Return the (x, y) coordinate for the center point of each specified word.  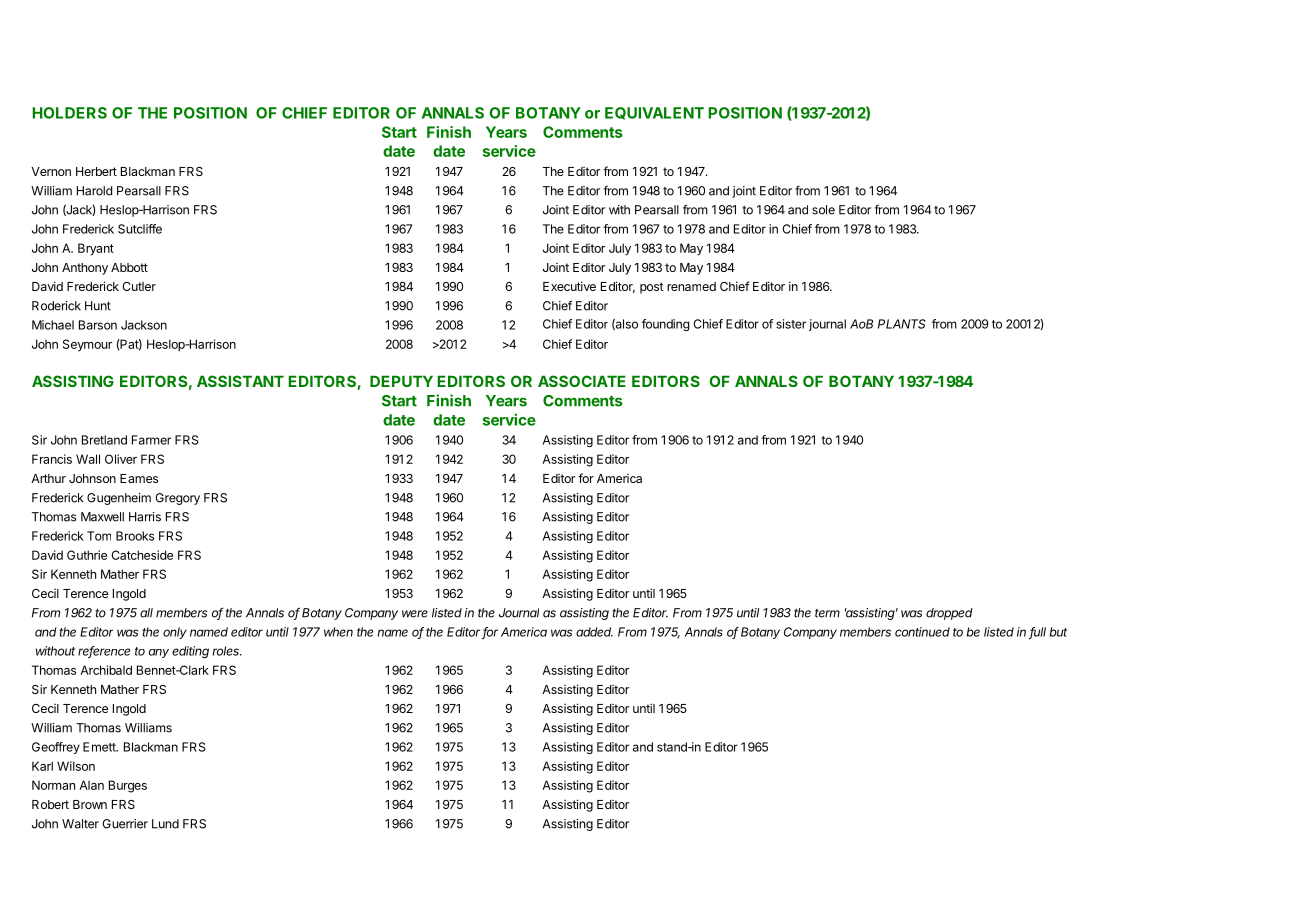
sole (823, 210)
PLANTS (902, 324)
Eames (139, 478)
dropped (949, 614)
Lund (165, 824)
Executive (569, 286)
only (175, 633)
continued (922, 632)
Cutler (139, 286)
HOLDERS (69, 113)
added (594, 632)
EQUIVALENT (654, 113)
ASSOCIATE (582, 381)
